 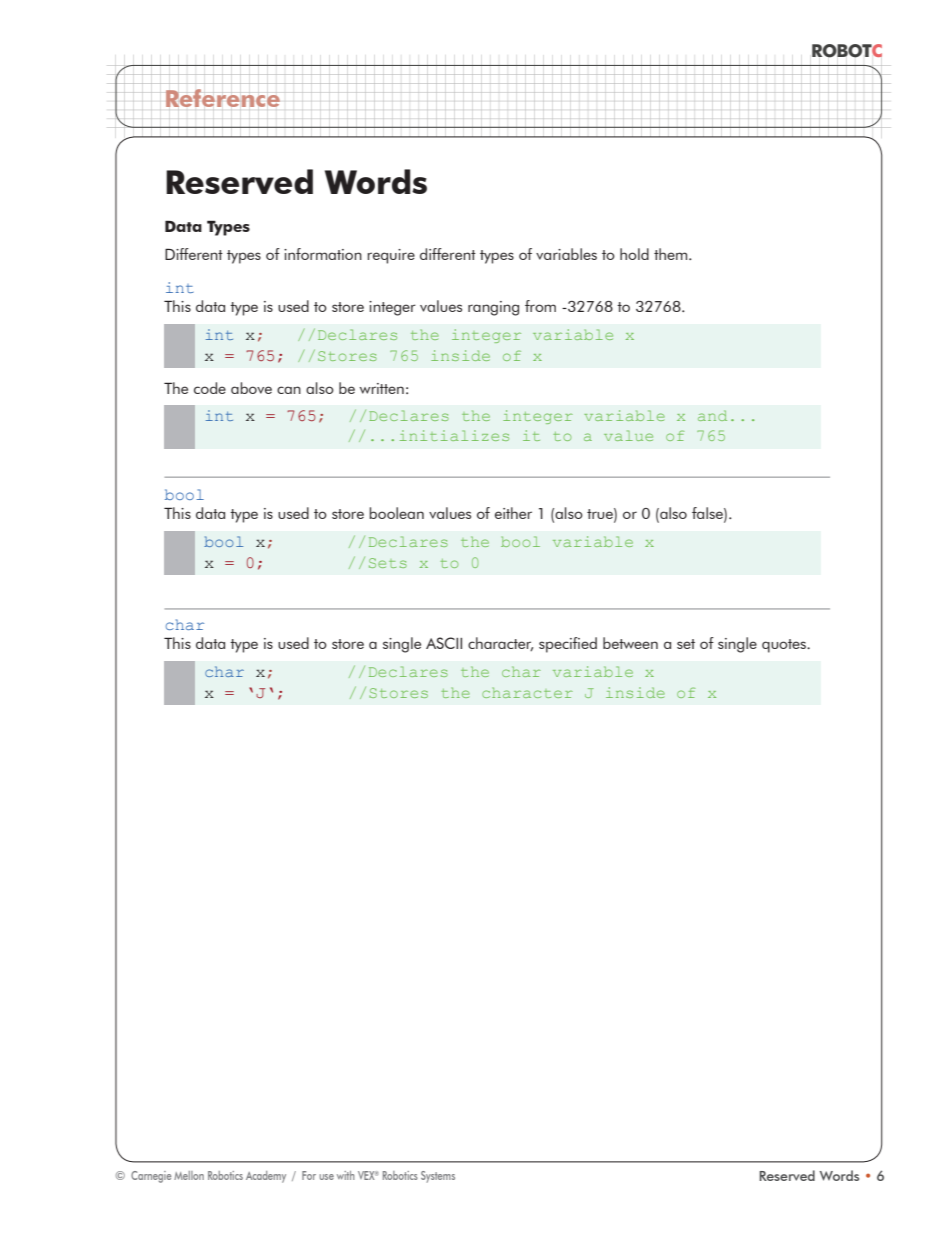 What do you see at coordinates (568, 645) in the document?
I see `specified` at bounding box center [568, 645].
